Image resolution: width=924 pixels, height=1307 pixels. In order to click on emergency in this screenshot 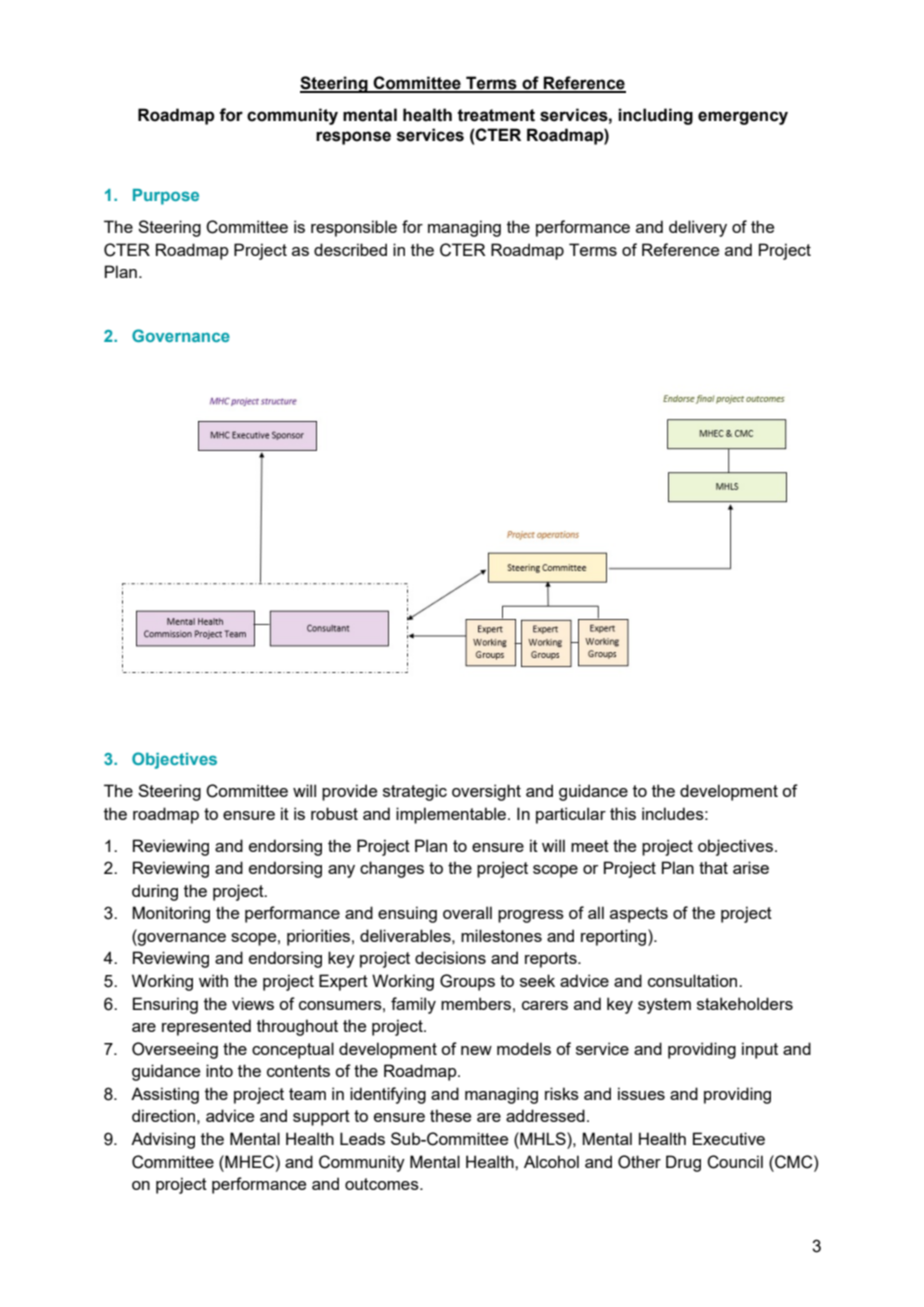, I will do `click(743, 118)`.
